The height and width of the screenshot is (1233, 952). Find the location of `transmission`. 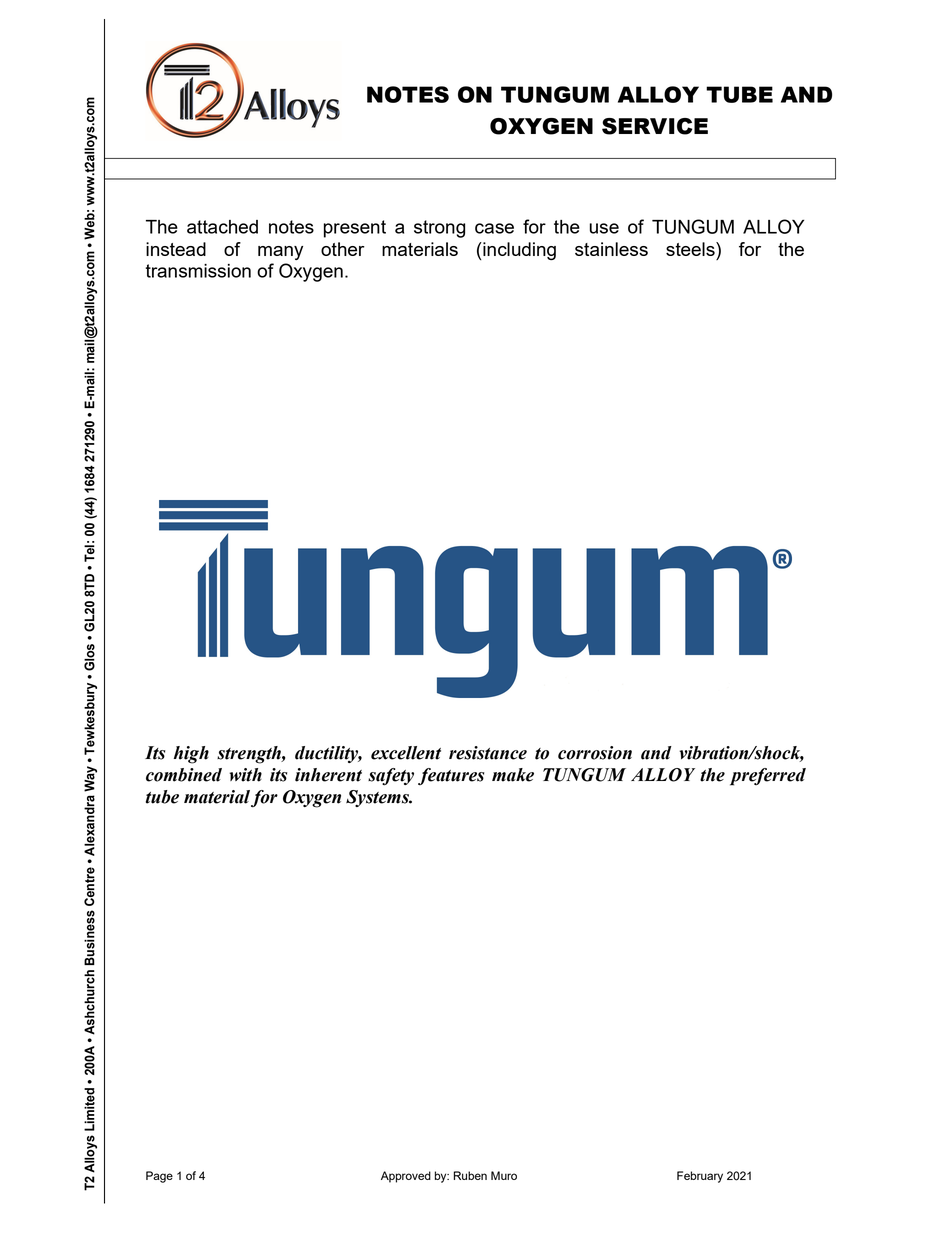

transmission is located at coordinates (198, 271).
